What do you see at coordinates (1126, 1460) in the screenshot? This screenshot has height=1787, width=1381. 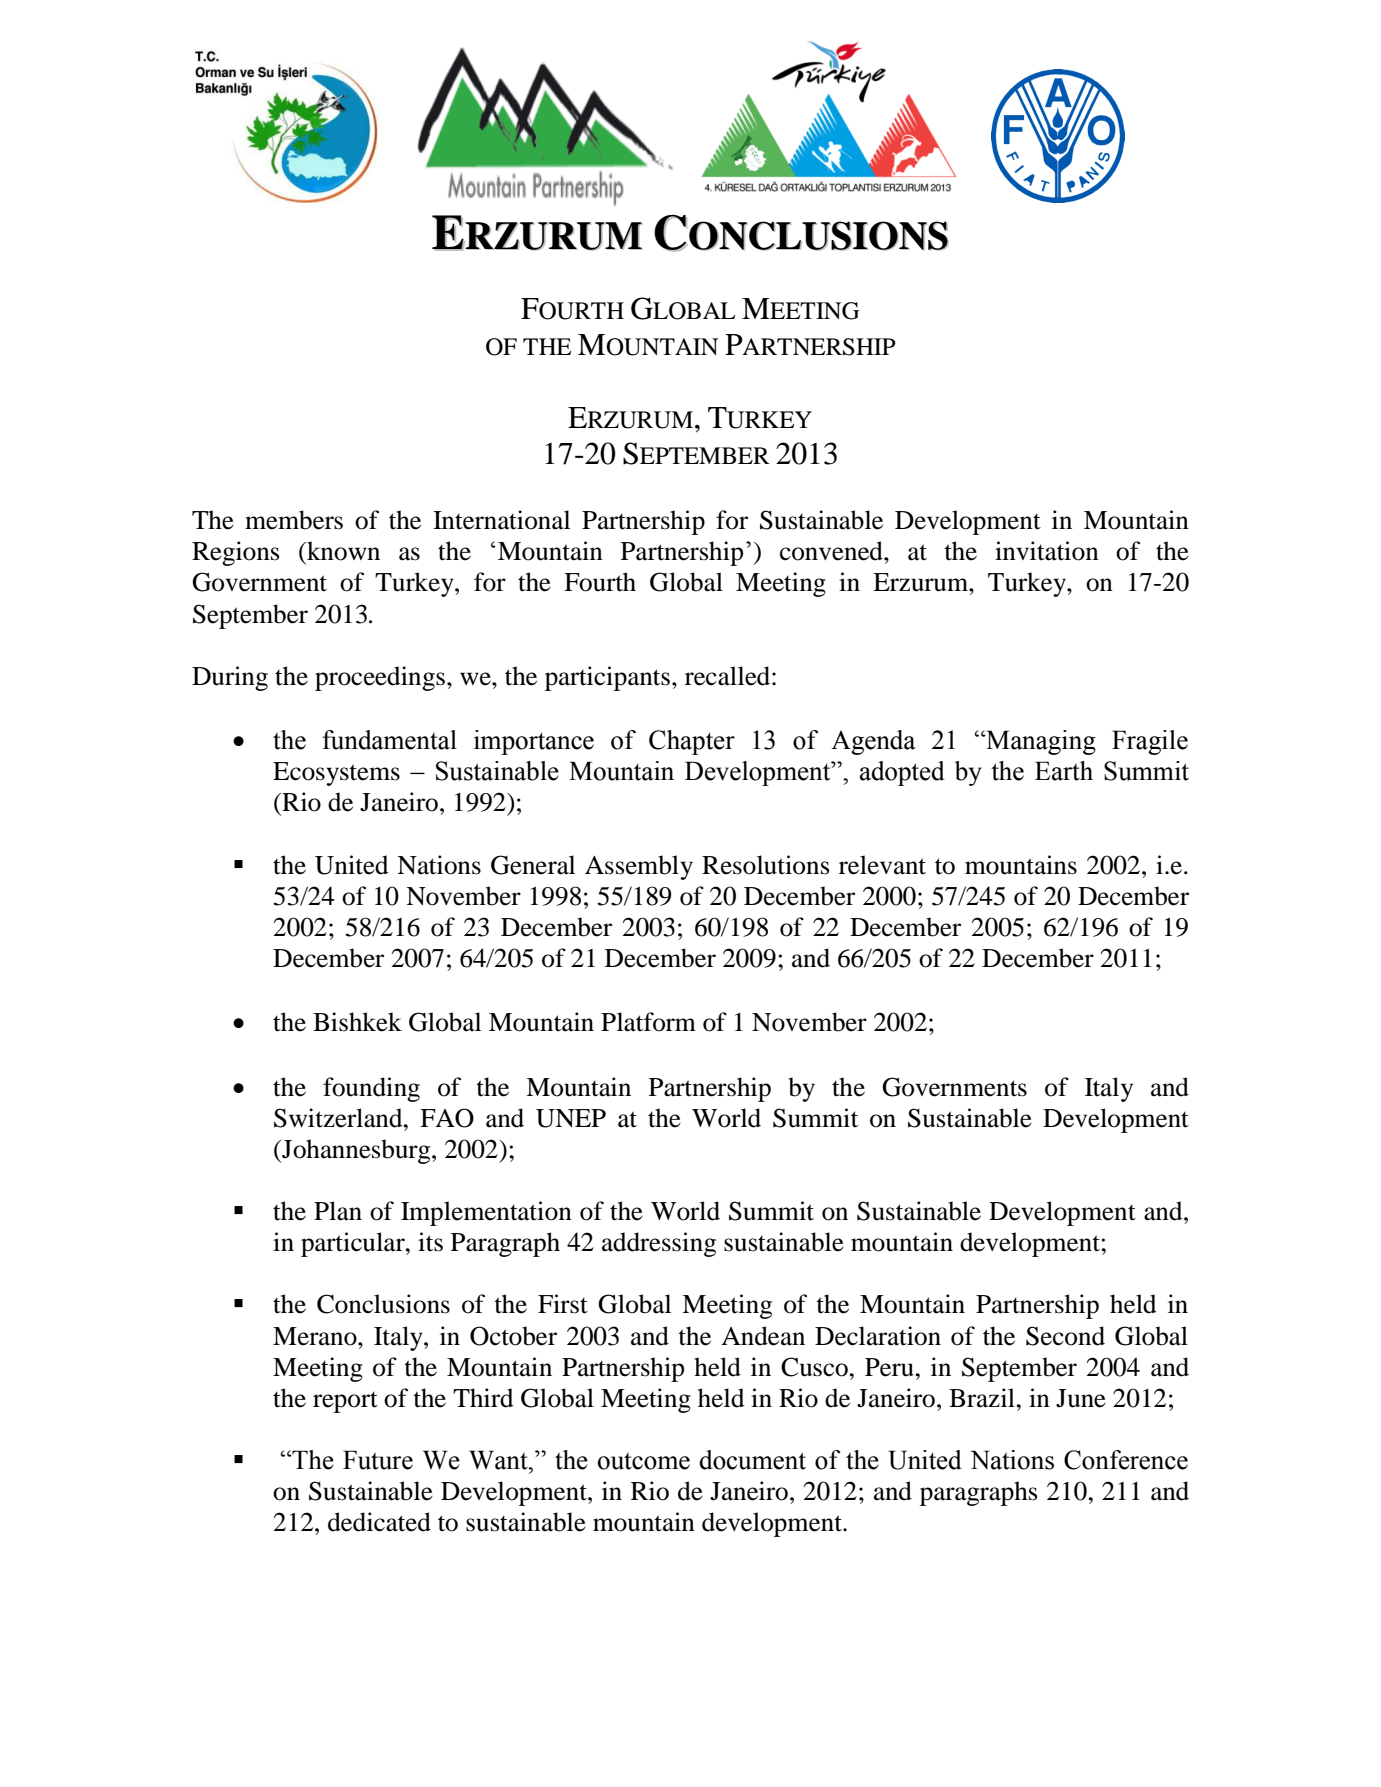 I see `Conference` at bounding box center [1126, 1460].
